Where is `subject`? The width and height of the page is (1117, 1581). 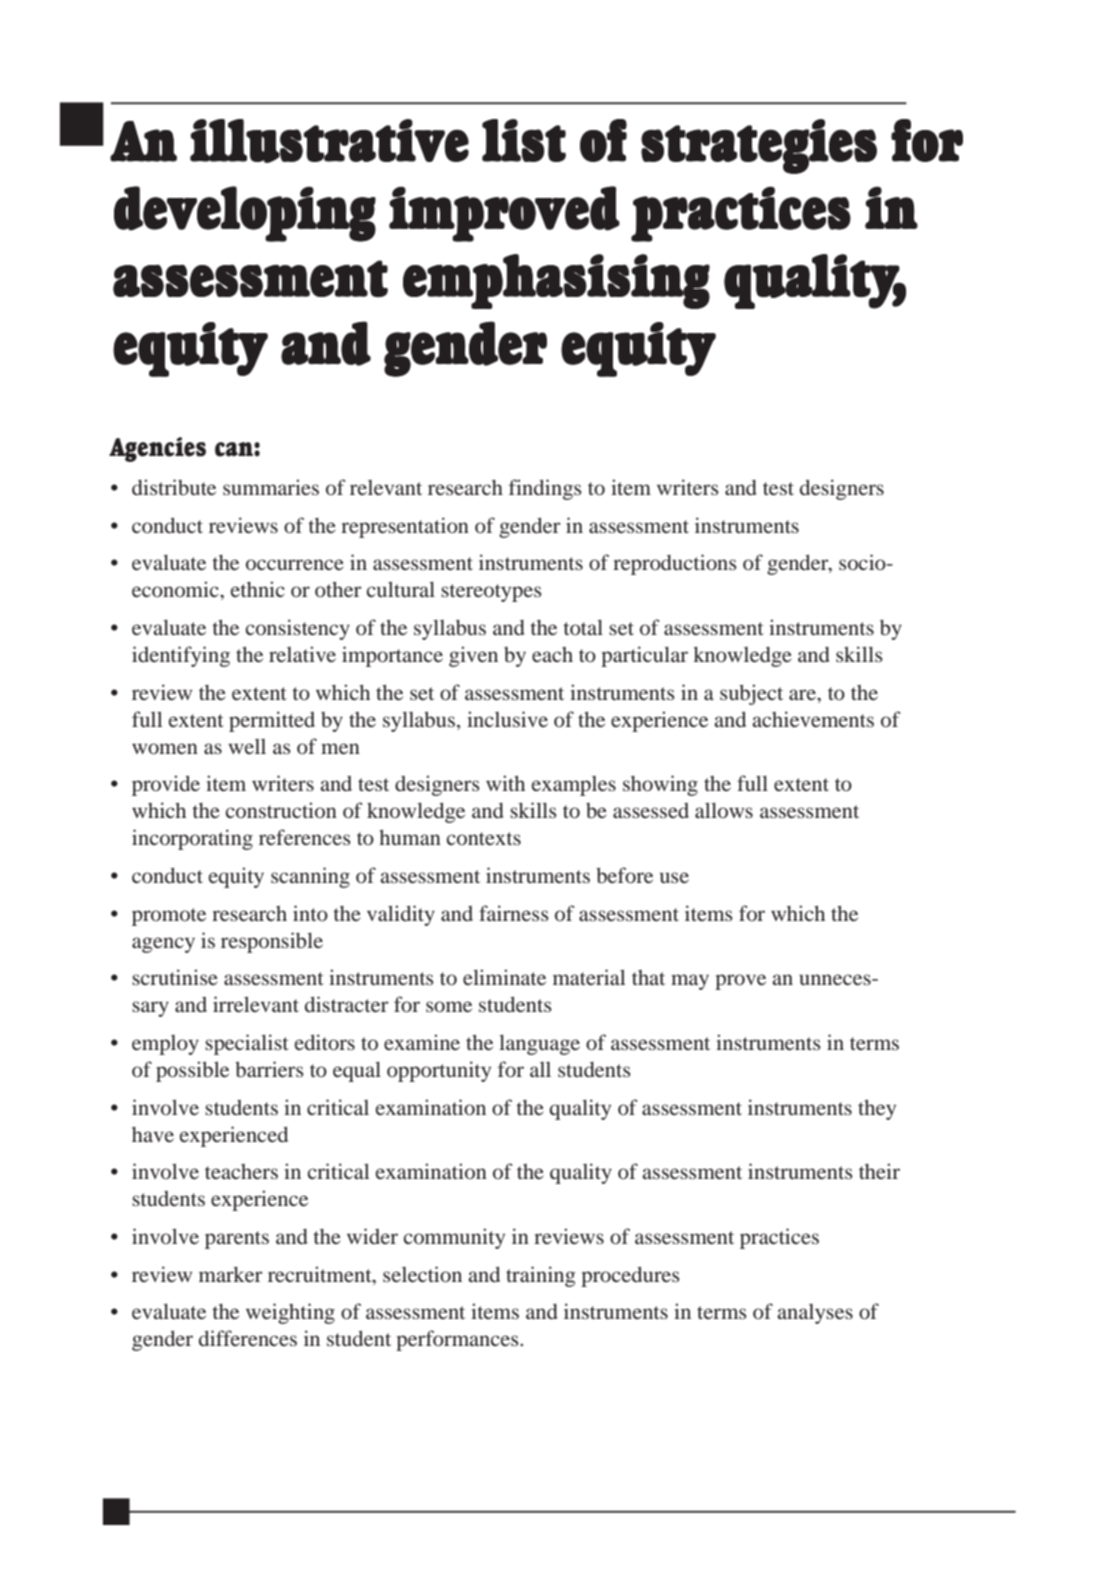
subject is located at coordinates (751, 694).
